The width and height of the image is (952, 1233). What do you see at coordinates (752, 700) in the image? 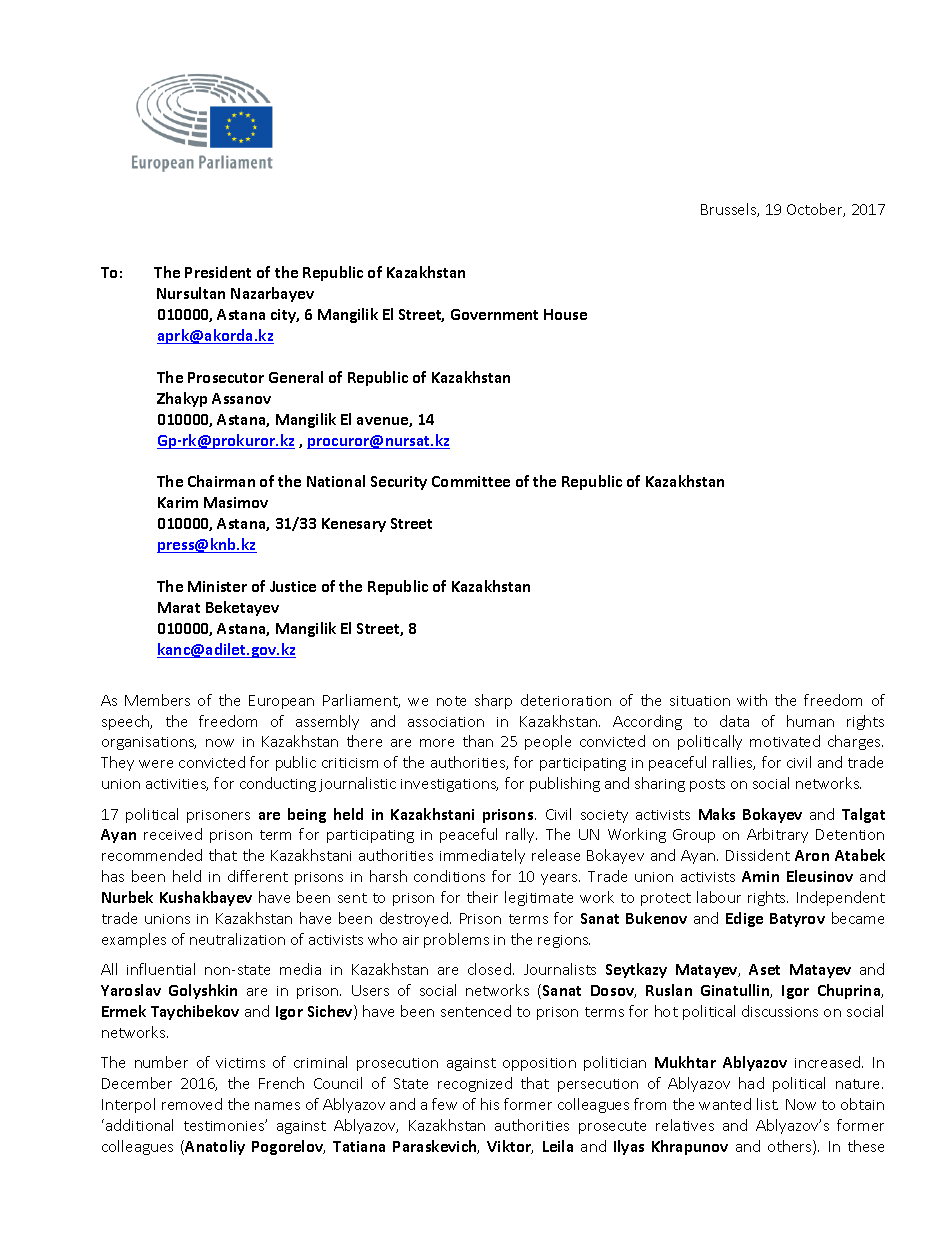
I see `with` at bounding box center [752, 700].
